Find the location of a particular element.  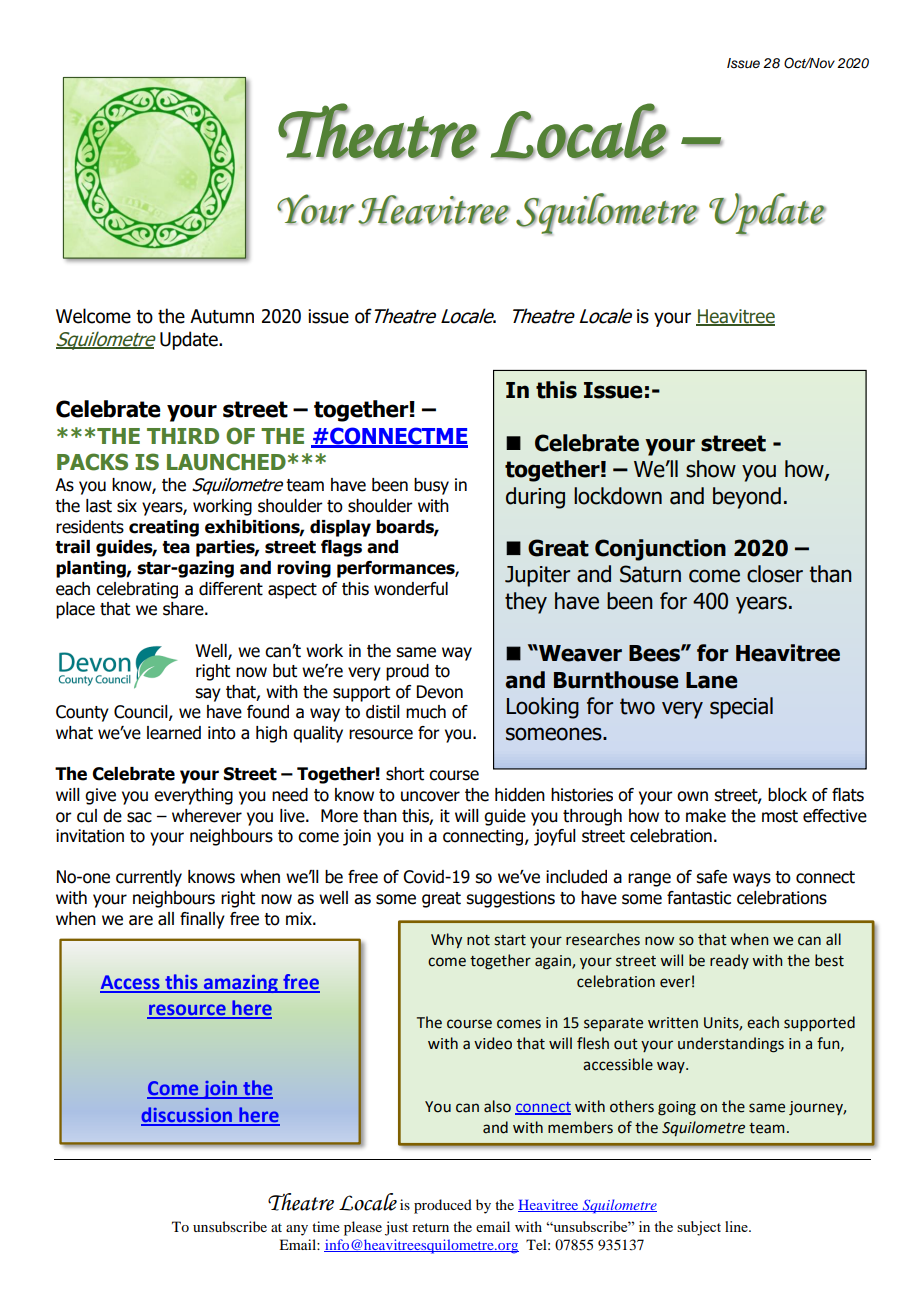

show is located at coordinates (711, 469).
